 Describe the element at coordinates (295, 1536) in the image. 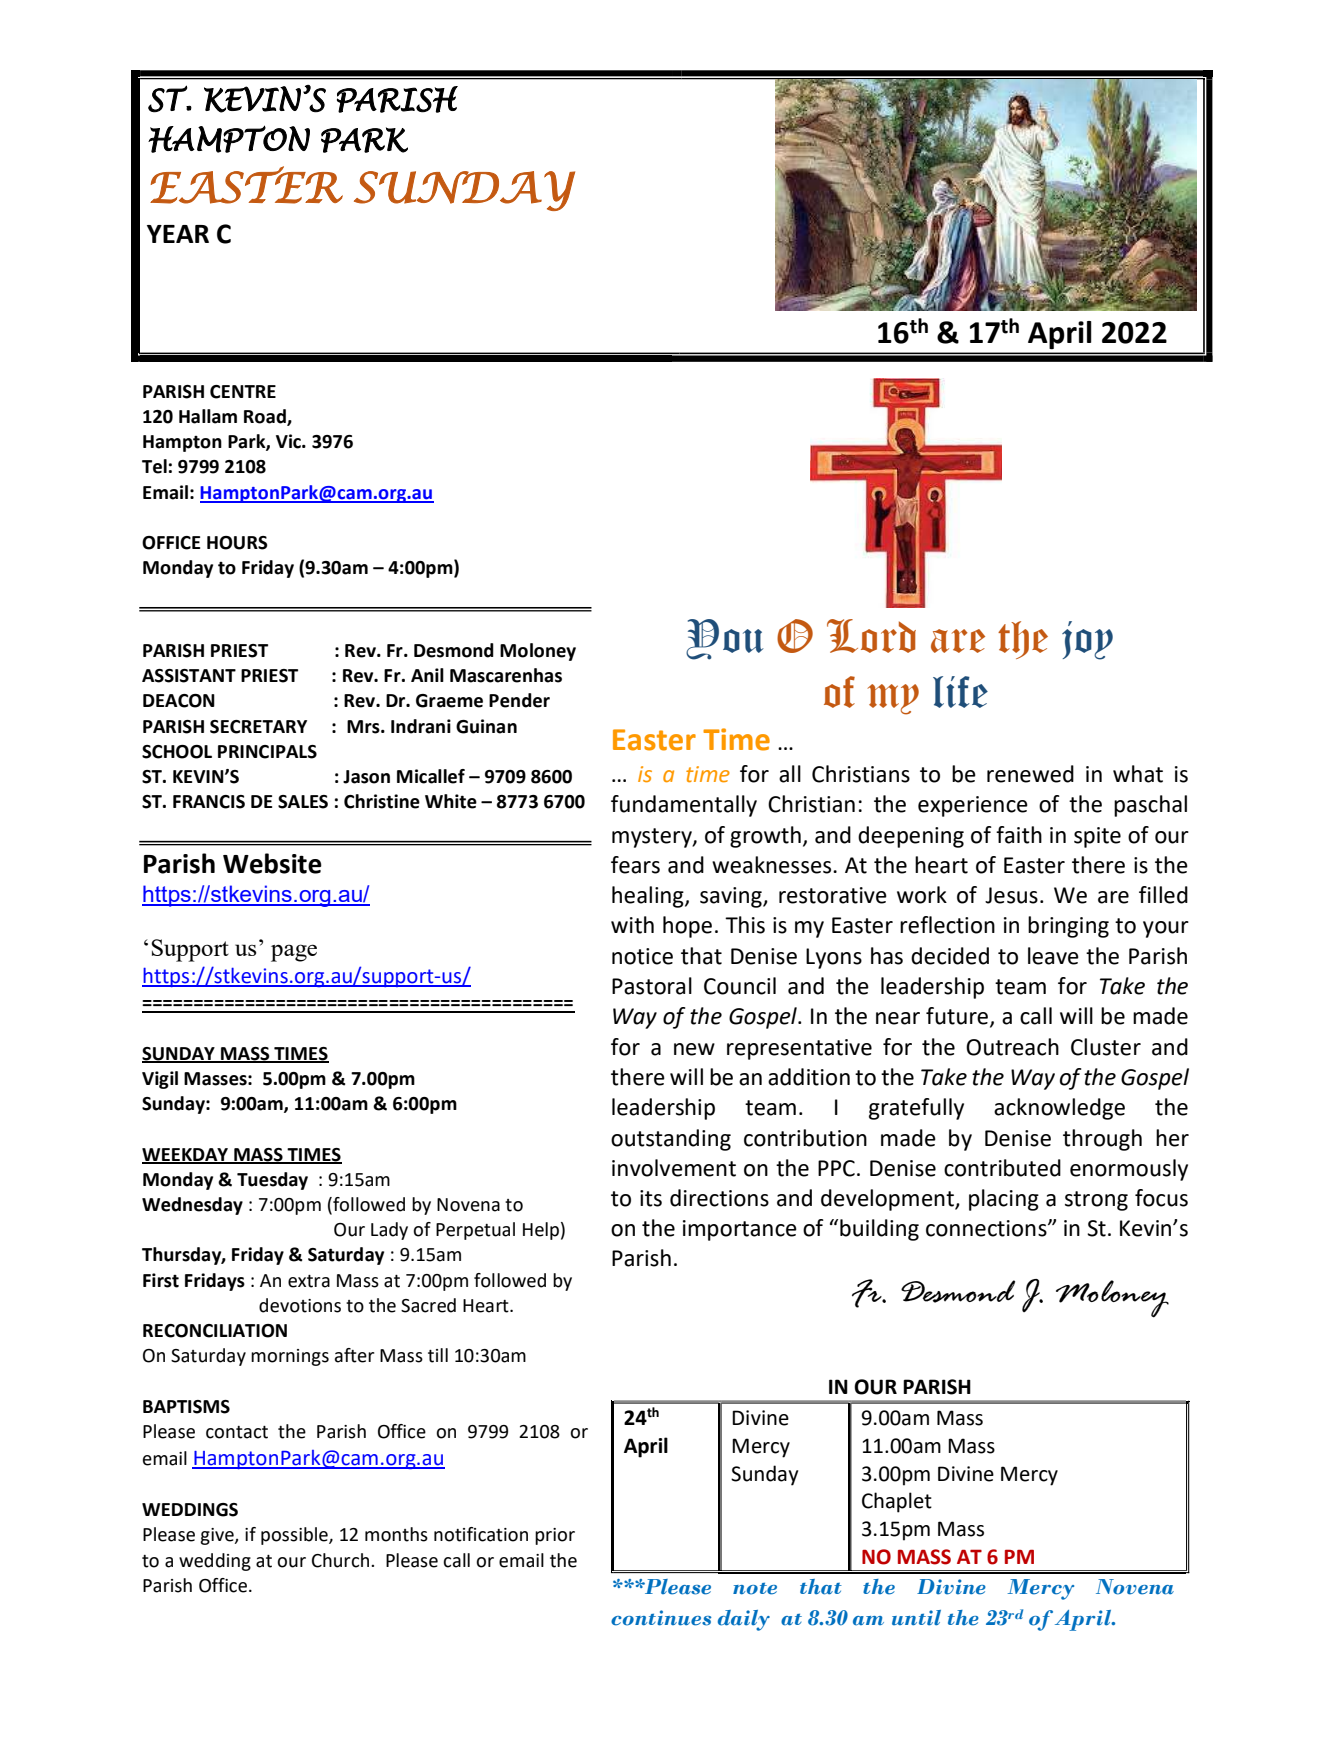

I see `possible` at that location.
